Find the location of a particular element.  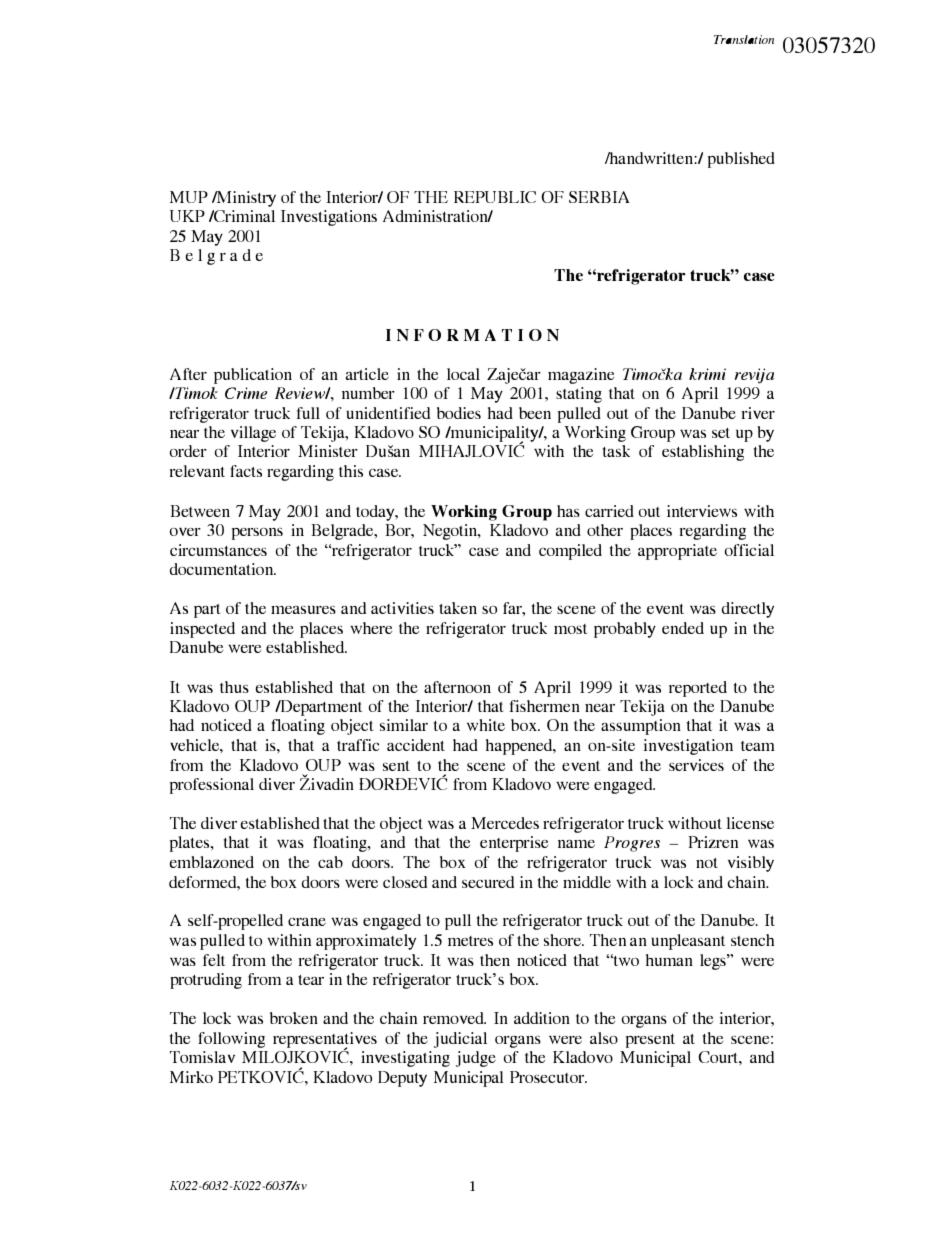

following is located at coordinates (231, 1040).
